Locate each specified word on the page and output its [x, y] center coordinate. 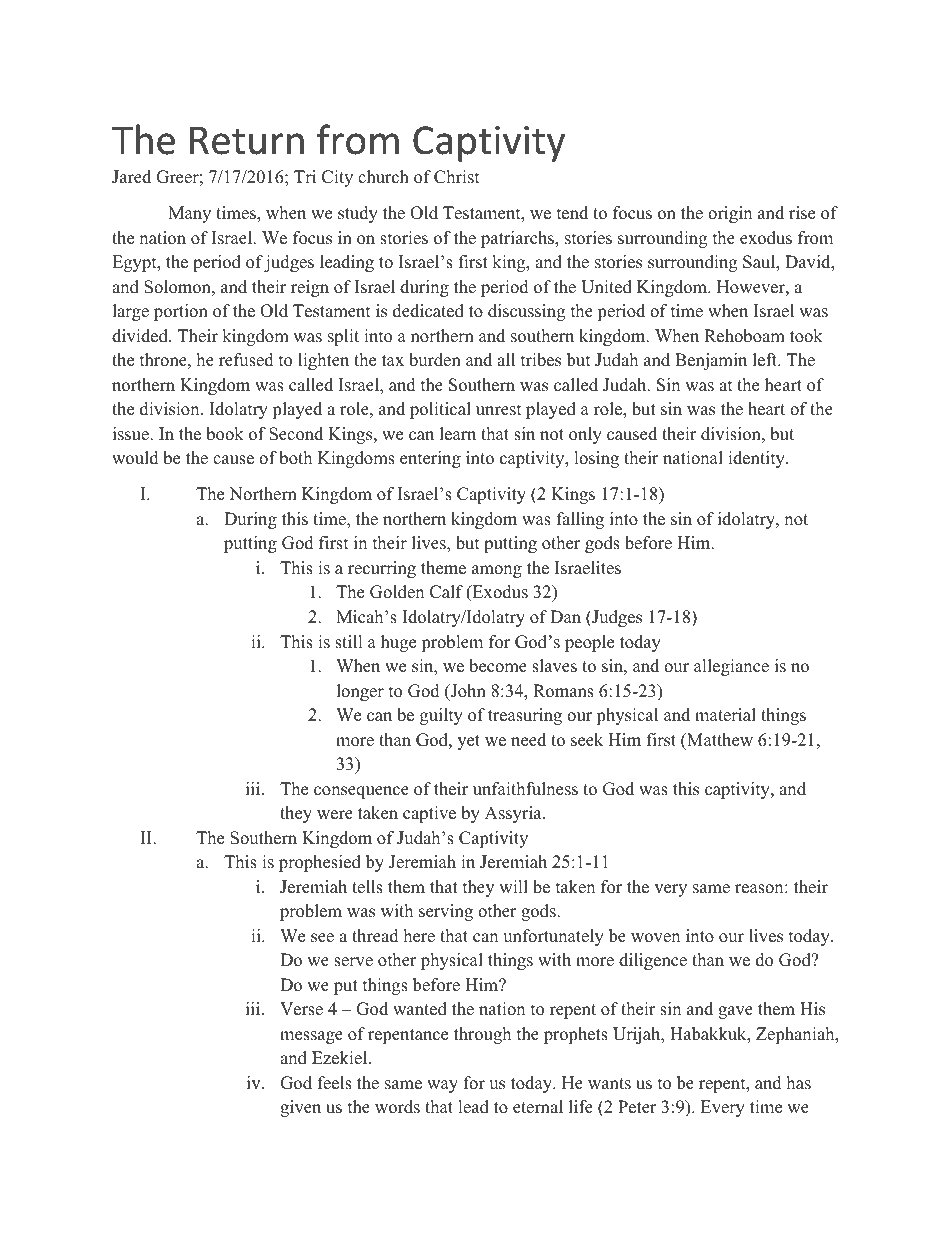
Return [247, 140]
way [442, 1086]
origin [730, 214]
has [799, 1083]
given [300, 1108]
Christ [457, 177]
